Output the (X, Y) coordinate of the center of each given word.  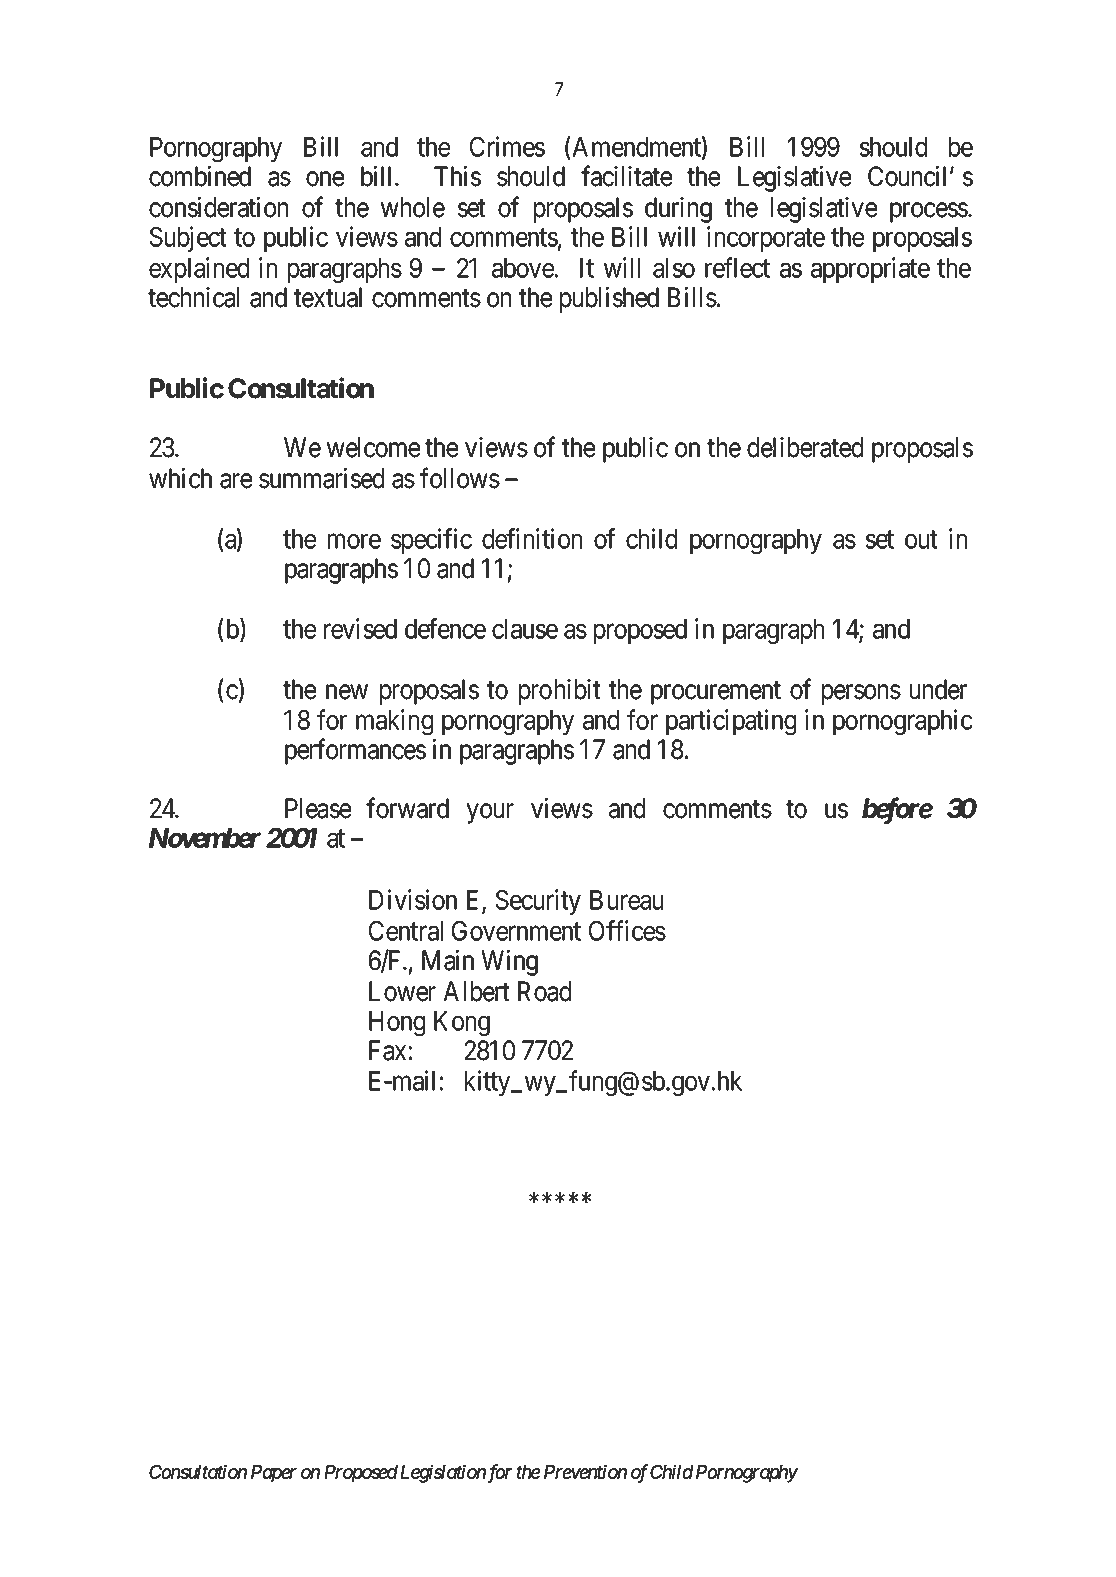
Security (538, 902)
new (347, 692)
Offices (627, 930)
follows (460, 478)
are (236, 481)
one (325, 179)
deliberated (805, 447)
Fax (387, 1050)
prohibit (560, 692)
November (205, 838)
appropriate (870, 270)
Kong (462, 1024)
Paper (274, 1473)
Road (544, 991)
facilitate (626, 176)
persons (861, 694)
